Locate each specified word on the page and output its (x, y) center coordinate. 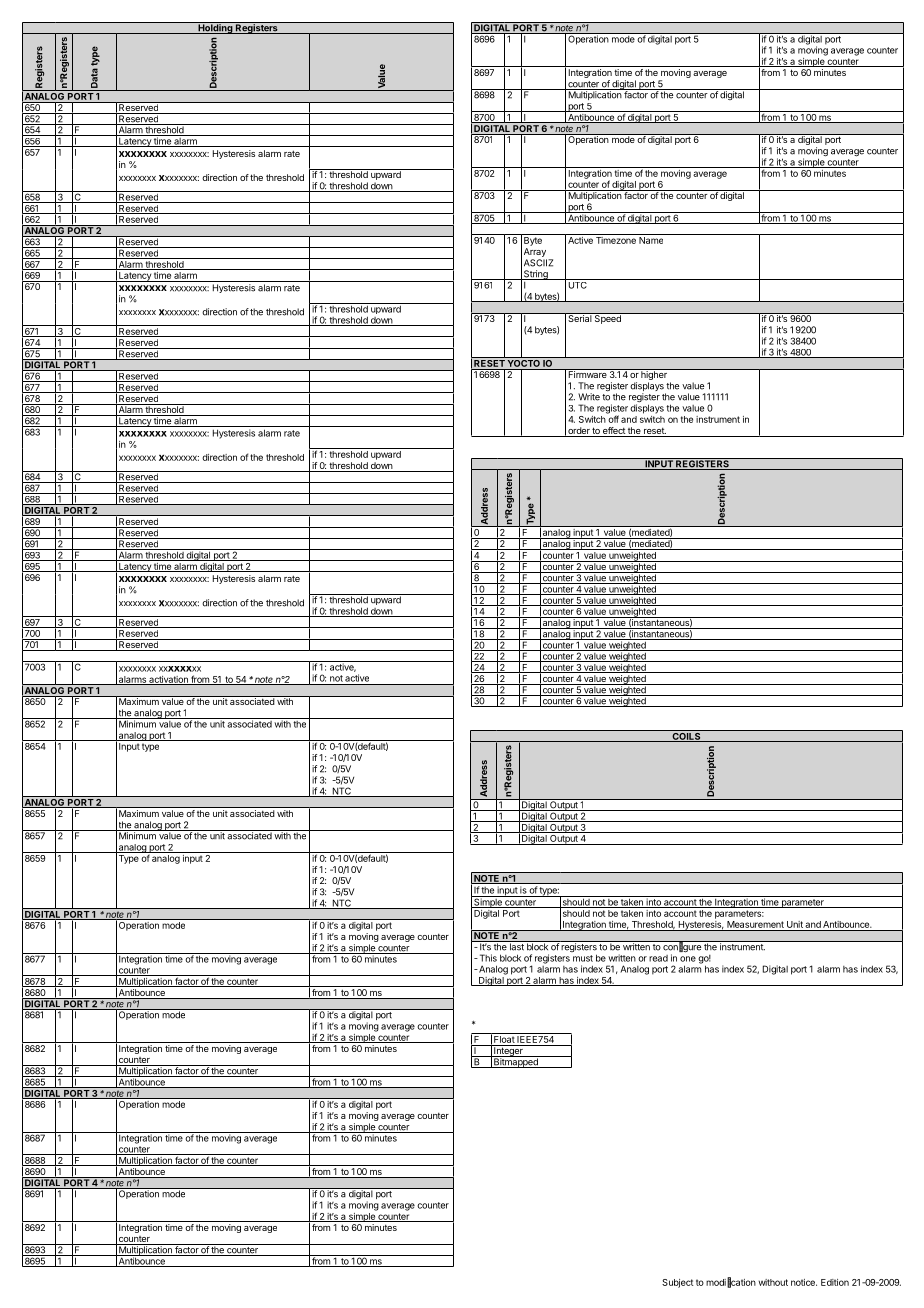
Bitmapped (516, 1062)
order (578, 432)
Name (651, 240)
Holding (215, 28)
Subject (678, 1283)
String (536, 276)
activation (168, 680)
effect (614, 432)
